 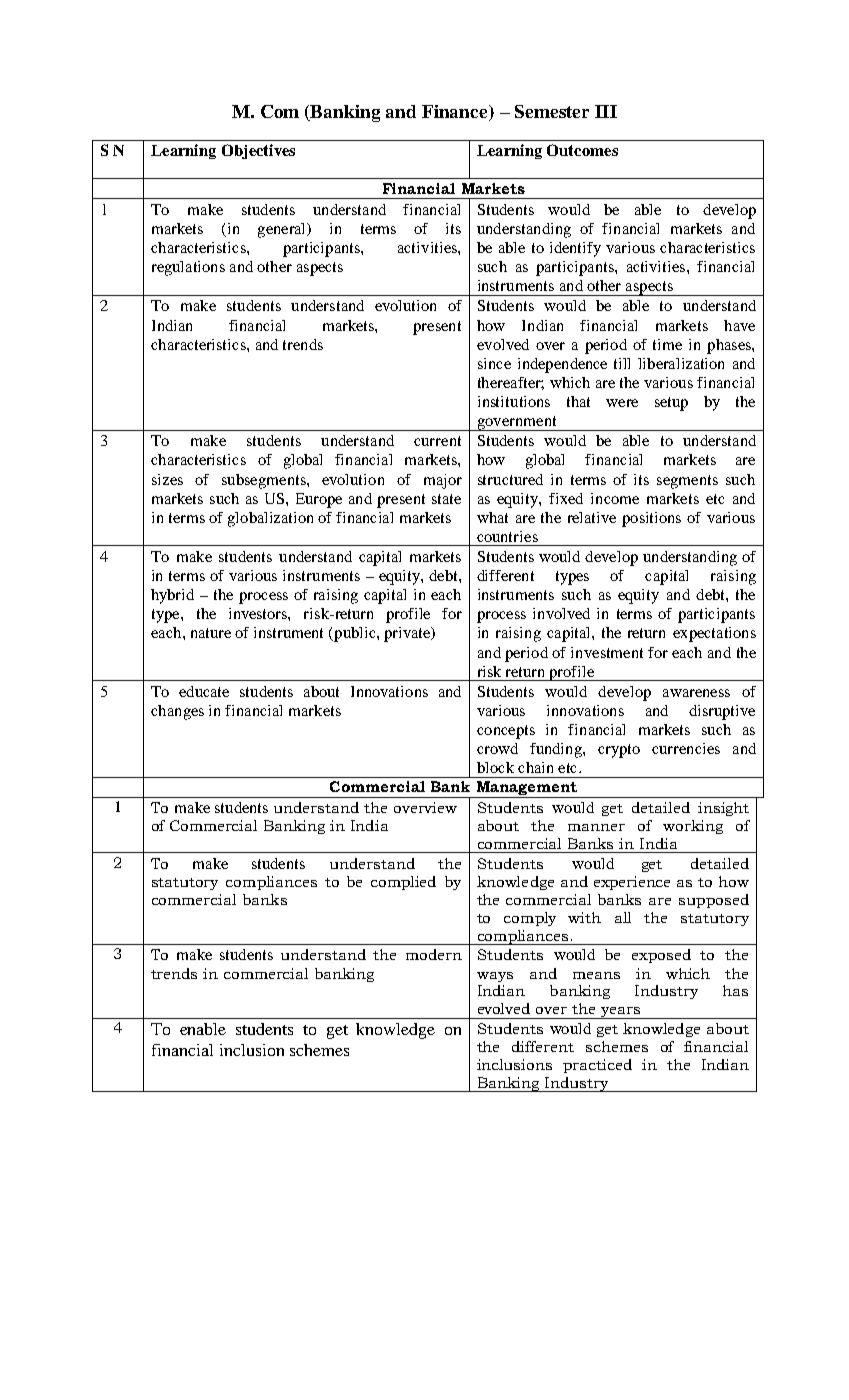 I want to click on regulations, so click(x=188, y=268).
